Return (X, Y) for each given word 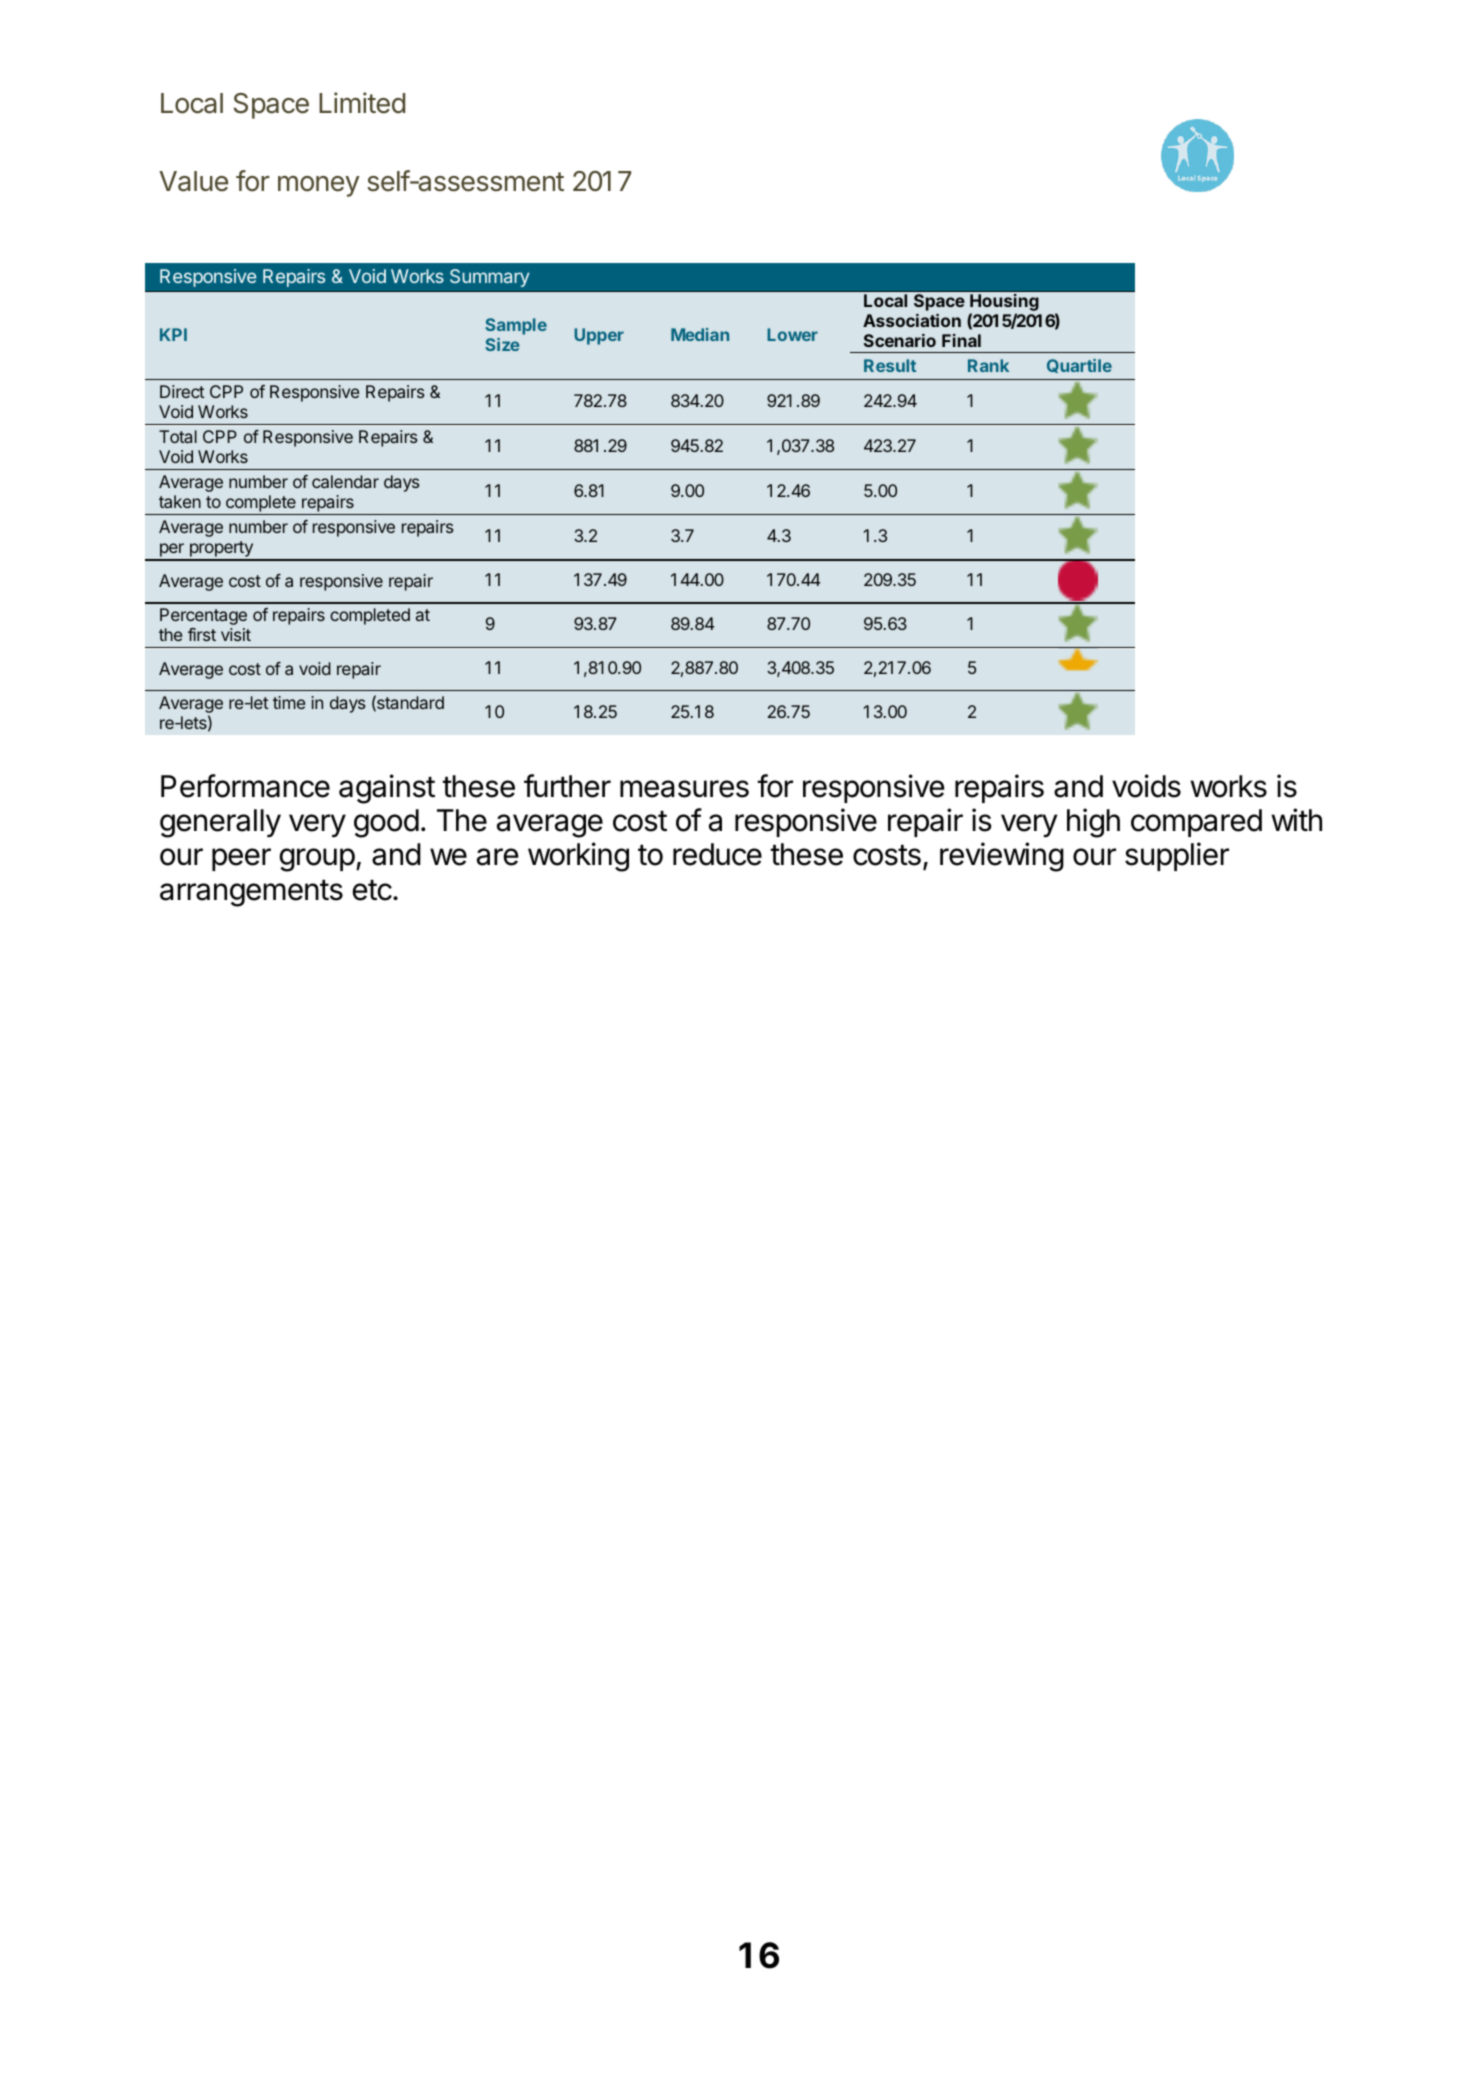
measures (684, 789)
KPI (173, 334)
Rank (988, 365)
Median (700, 334)
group (317, 860)
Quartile (1079, 366)
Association (912, 320)
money (319, 186)
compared (1196, 823)
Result (890, 365)
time (289, 702)
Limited (362, 103)
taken (180, 501)
